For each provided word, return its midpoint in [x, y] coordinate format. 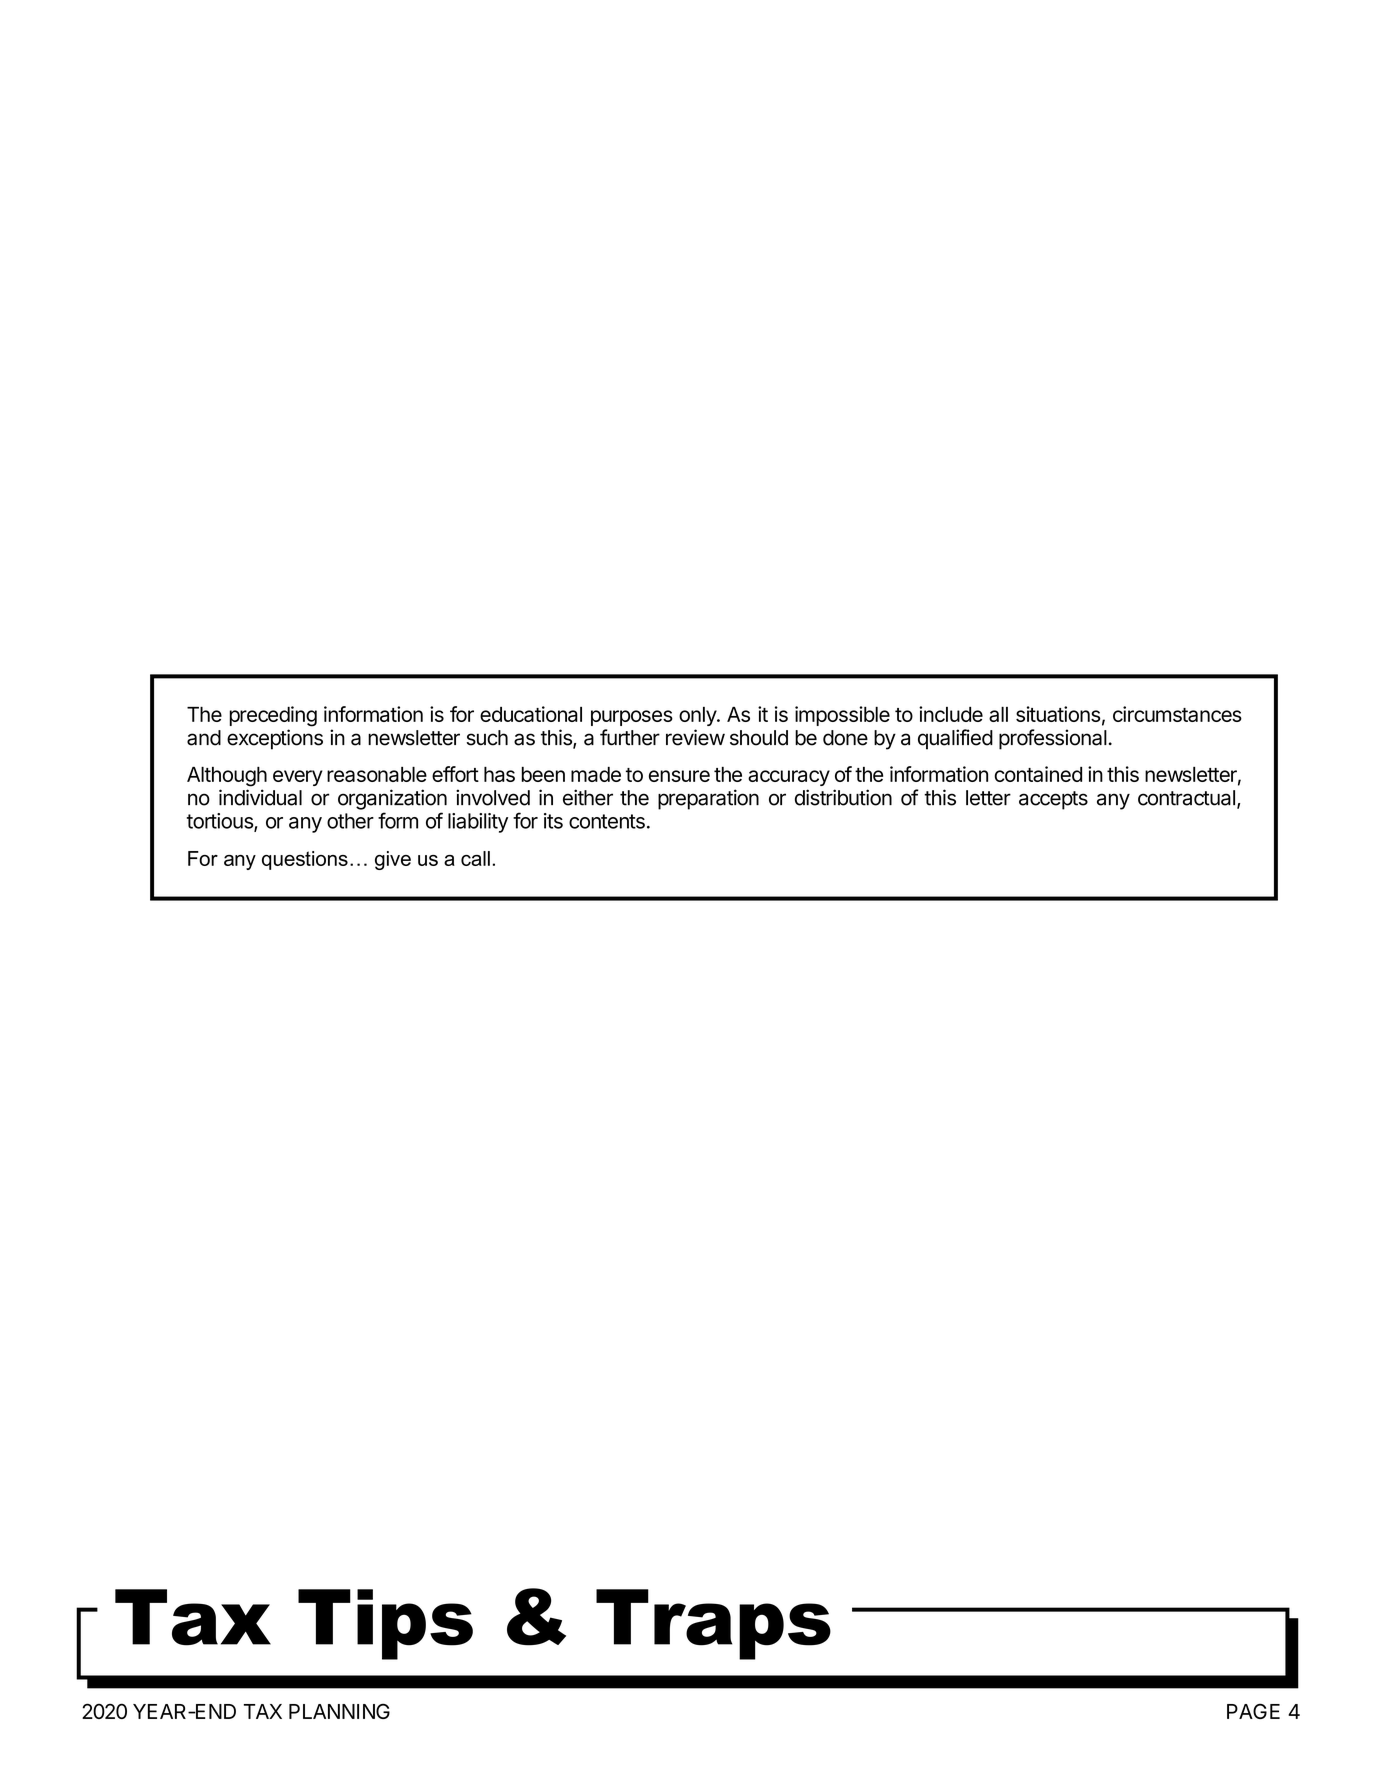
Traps [713, 1624]
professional [1053, 739]
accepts [1053, 800]
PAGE [1253, 1711]
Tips [385, 1624]
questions [305, 860]
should [759, 738]
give [393, 860]
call [475, 858]
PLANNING [339, 1711]
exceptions [275, 739]
